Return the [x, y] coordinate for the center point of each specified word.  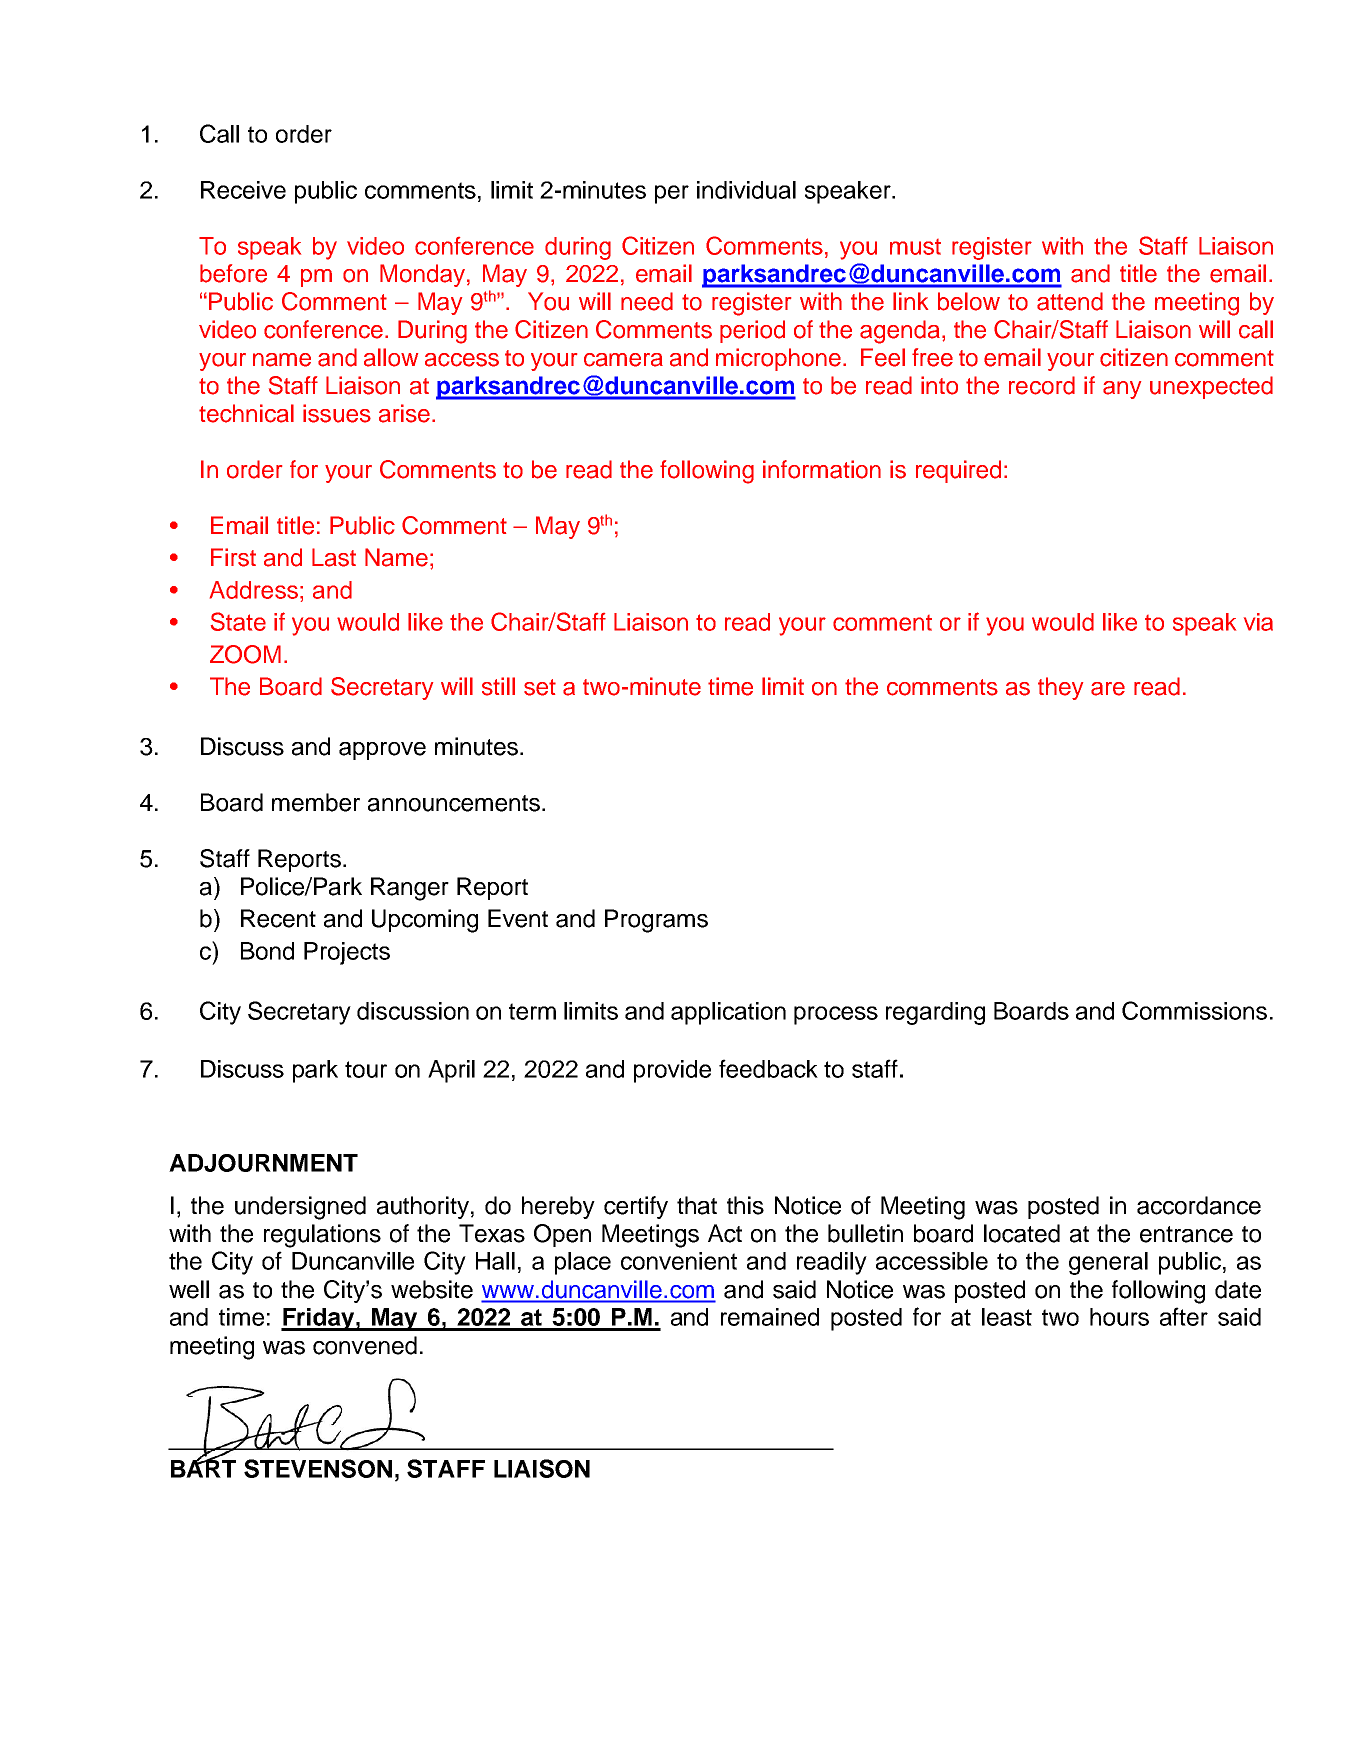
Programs [656, 921]
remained [770, 1317]
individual [746, 190]
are [1108, 689]
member [316, 802]
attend [1070, 301]
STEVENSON [318, 1468]
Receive [243, 190]
